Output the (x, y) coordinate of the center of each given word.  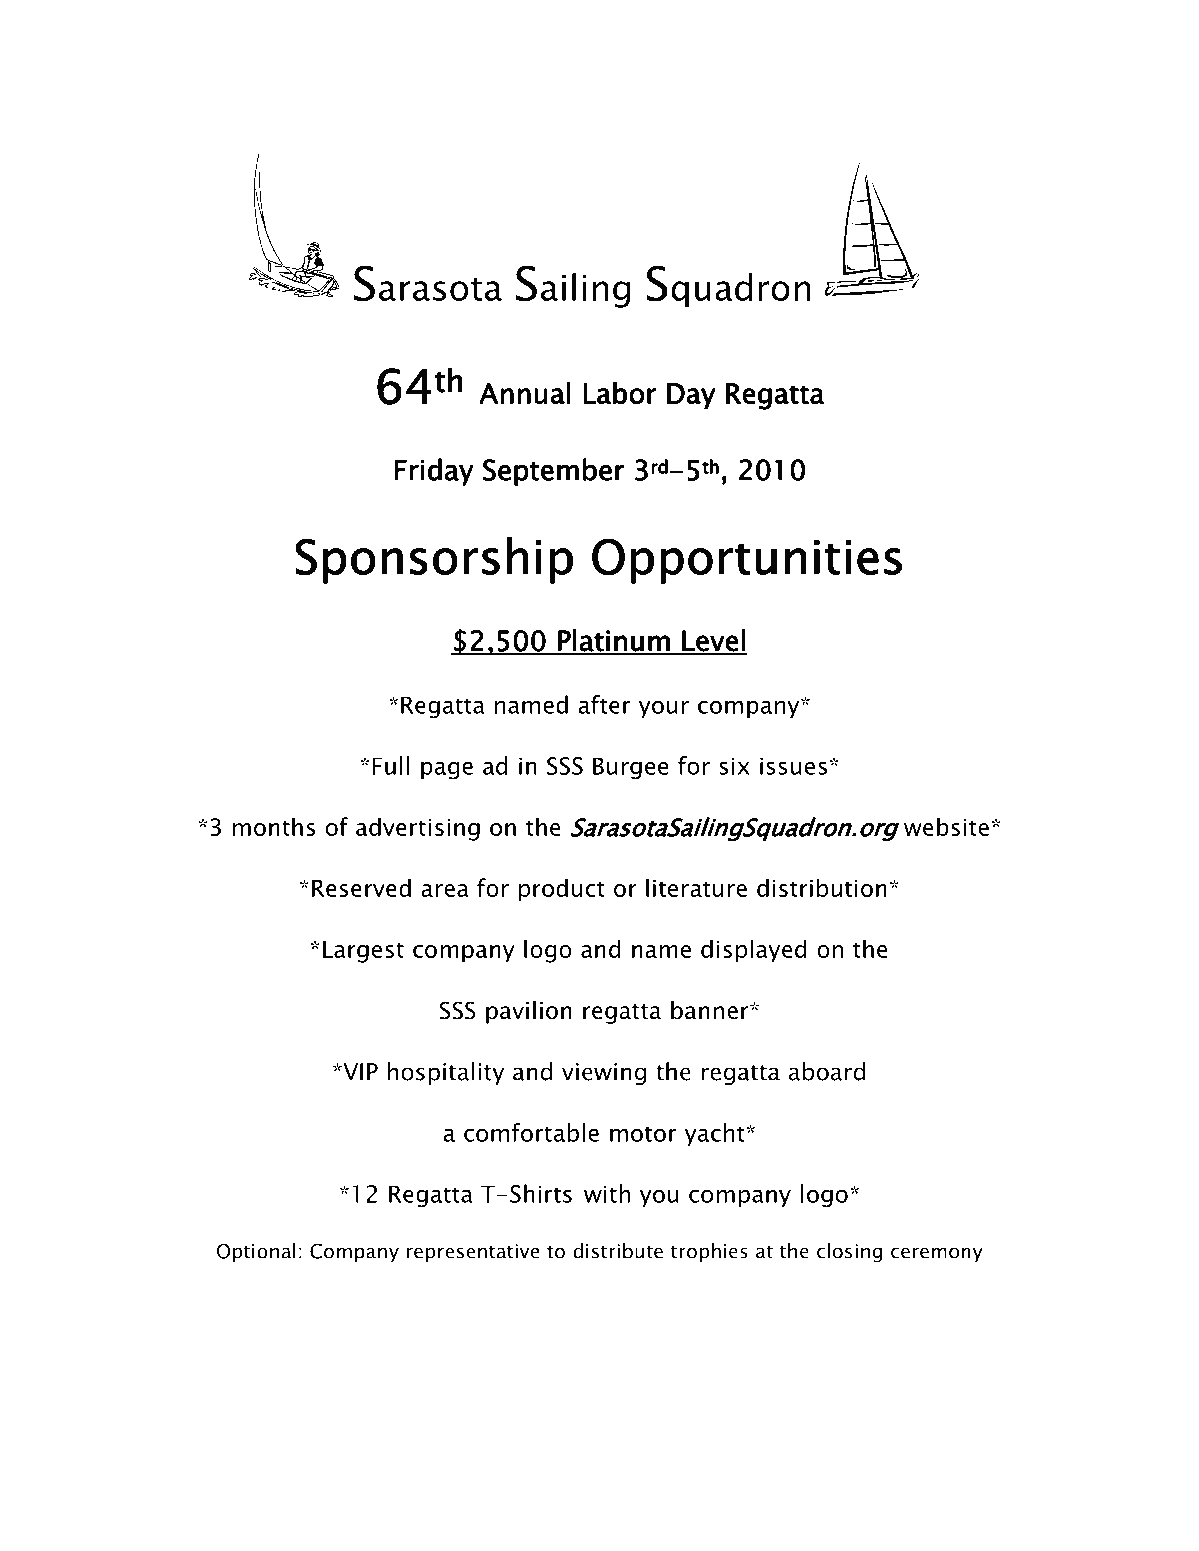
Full (390, 765)
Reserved (361, 887)
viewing (604, 1074)
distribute (618, 1251)
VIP (359, 1072)
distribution (822, 887)
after (604, 704)
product (562, 890)
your (664, 709)
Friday (434, 472)
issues (793, 766)
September (554, 472)
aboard (827, 1071)
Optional (256, 1252)
